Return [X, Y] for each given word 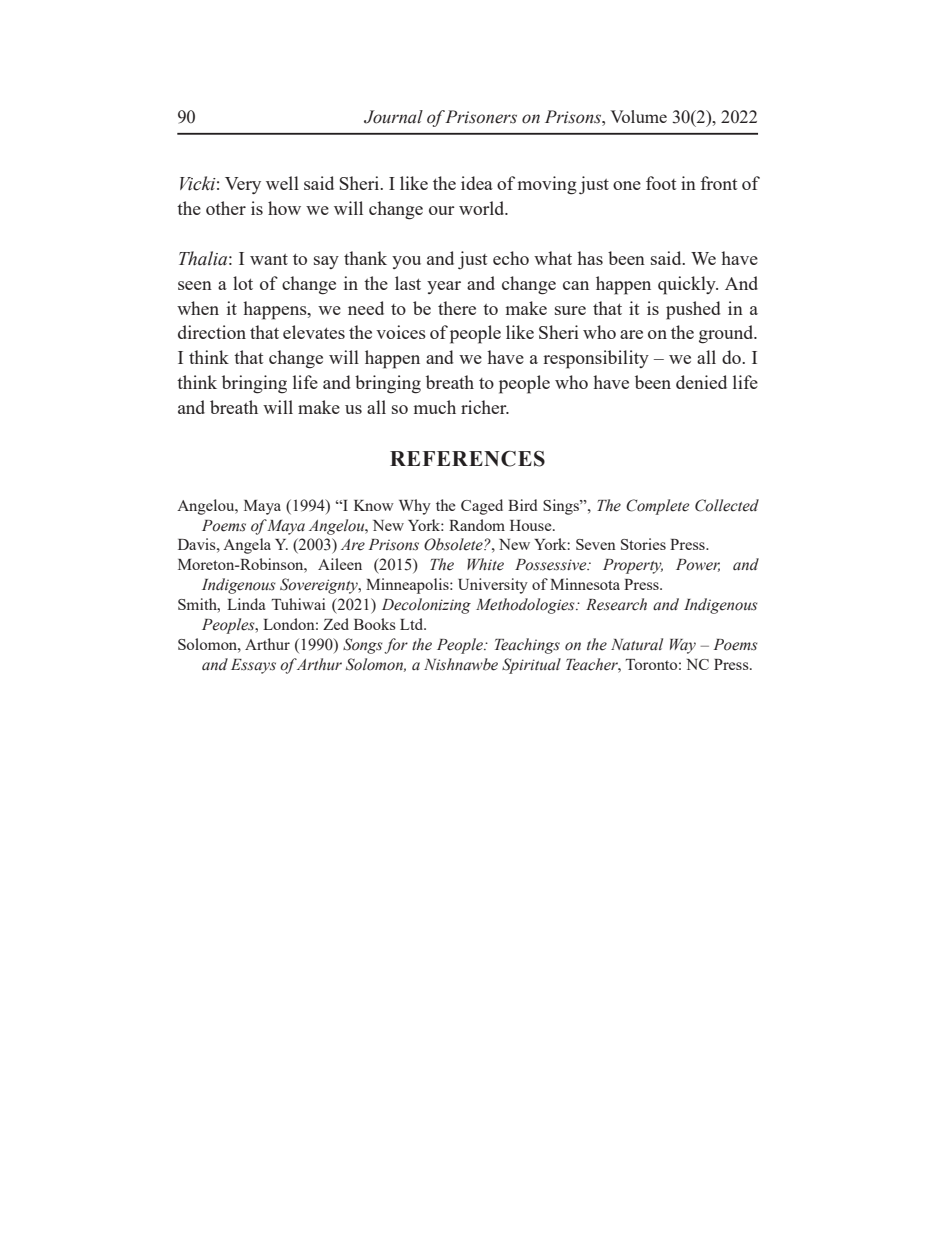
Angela [247, 546]
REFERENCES [467, 458]
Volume [638, 116]
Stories [643, 544]
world [483, 208]
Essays [253, 666]
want [269, 259]
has [590, 258]
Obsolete [454, 544]
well [282, 183]
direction [212, 332]
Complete [657, 507]
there [457, 308]
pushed [693, 310]
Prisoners [481, 117]
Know [374, 505]
